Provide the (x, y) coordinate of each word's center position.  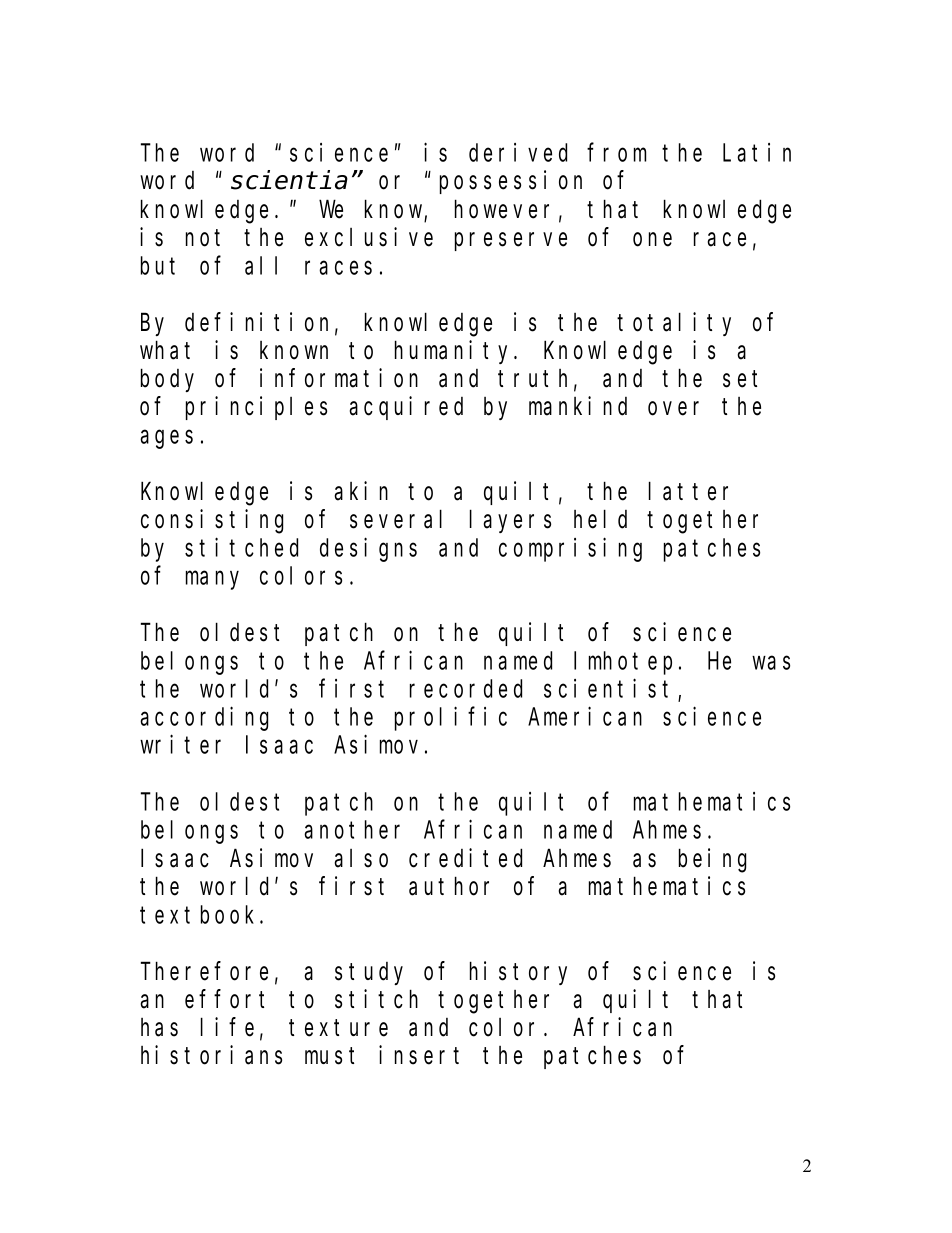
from (617, 153)
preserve (511, 242)
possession (511, 182)
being (712, 860)
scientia (289, 180)
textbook (200, 914)
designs (368, 550)
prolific (451, 719)
